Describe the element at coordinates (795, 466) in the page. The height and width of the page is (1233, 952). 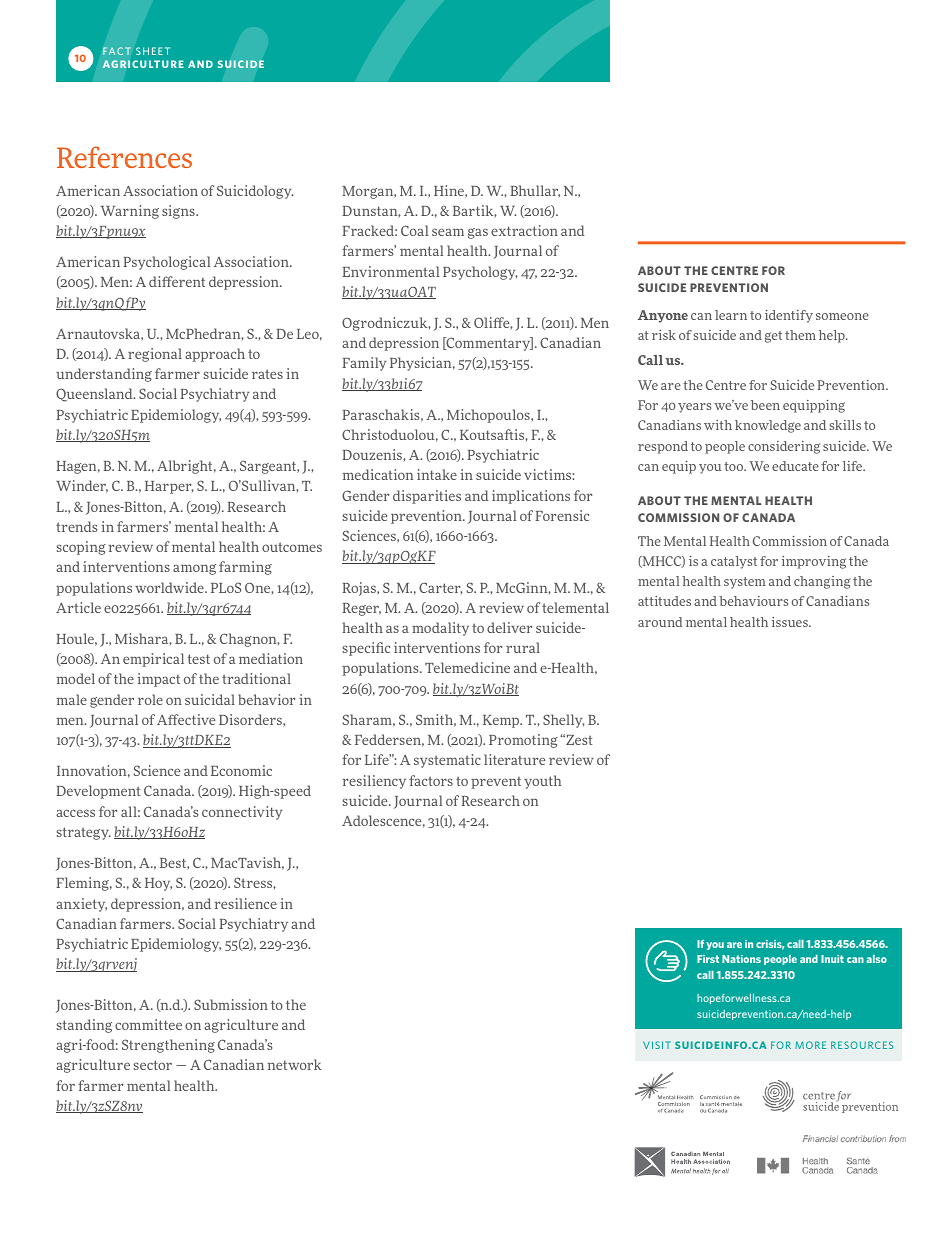
I see `educate` at that location.
